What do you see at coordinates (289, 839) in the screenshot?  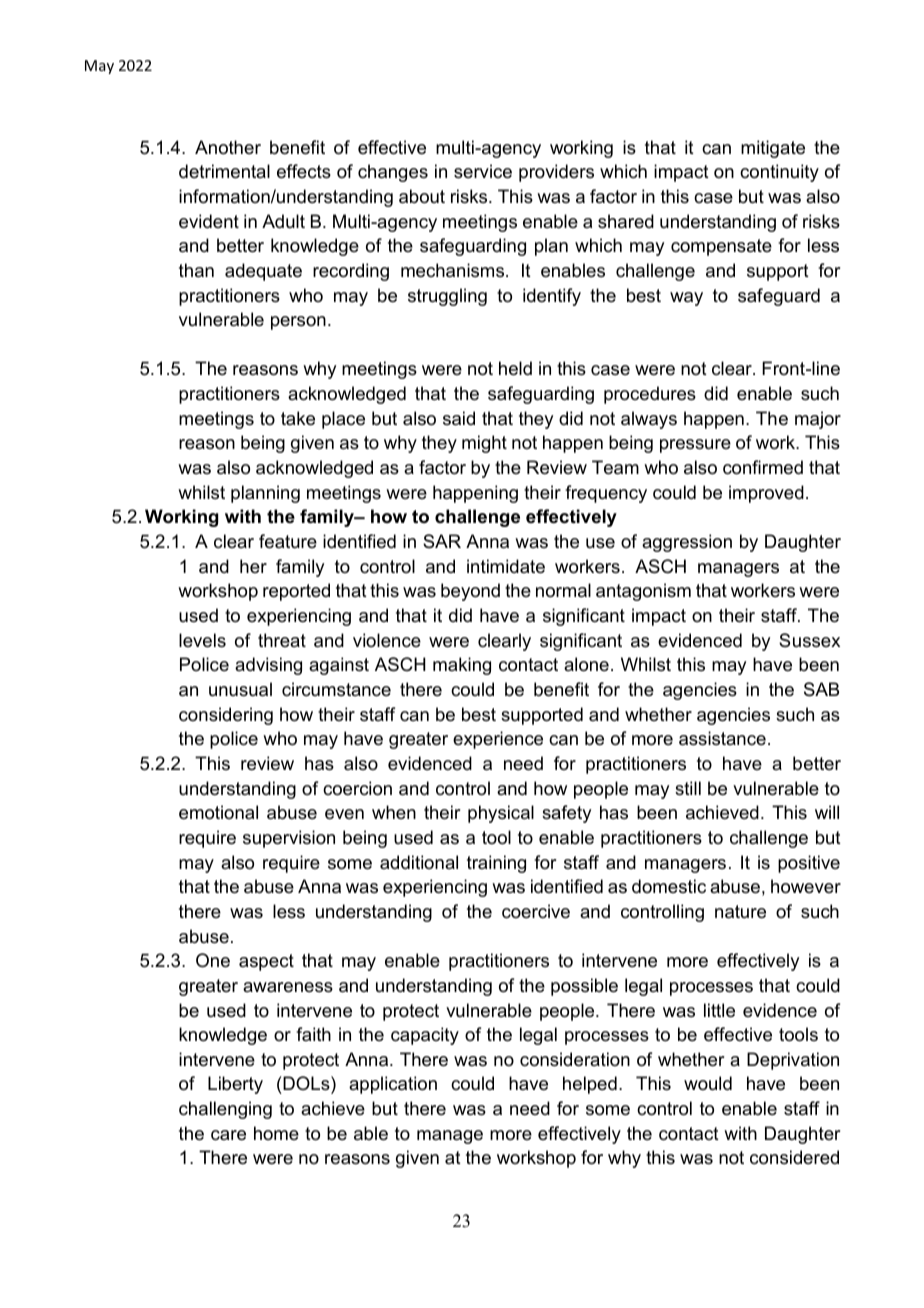 I see `supervision` at bounding box center [289, 839].
